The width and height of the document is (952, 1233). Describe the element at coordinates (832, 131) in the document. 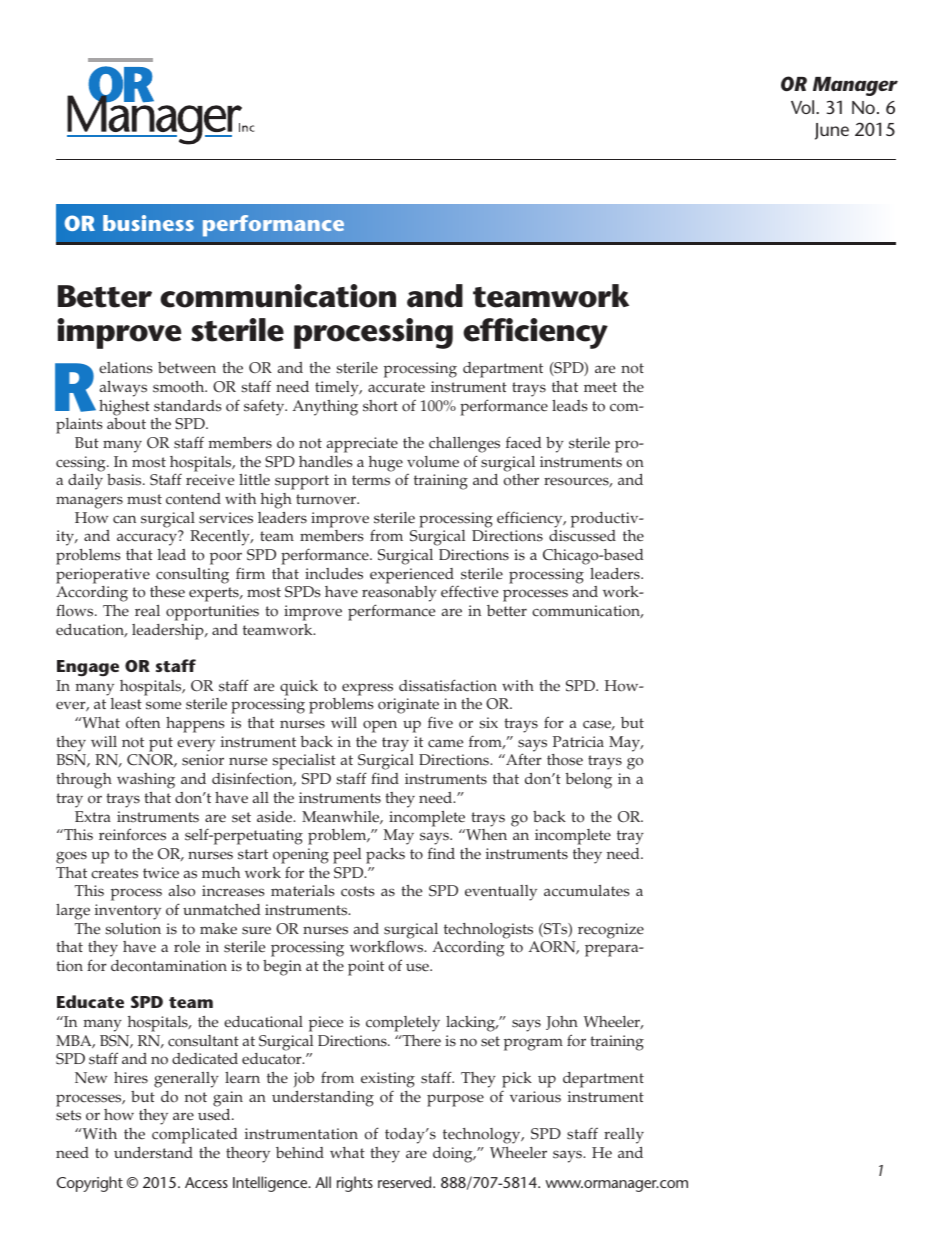

I see `June` at that location.
